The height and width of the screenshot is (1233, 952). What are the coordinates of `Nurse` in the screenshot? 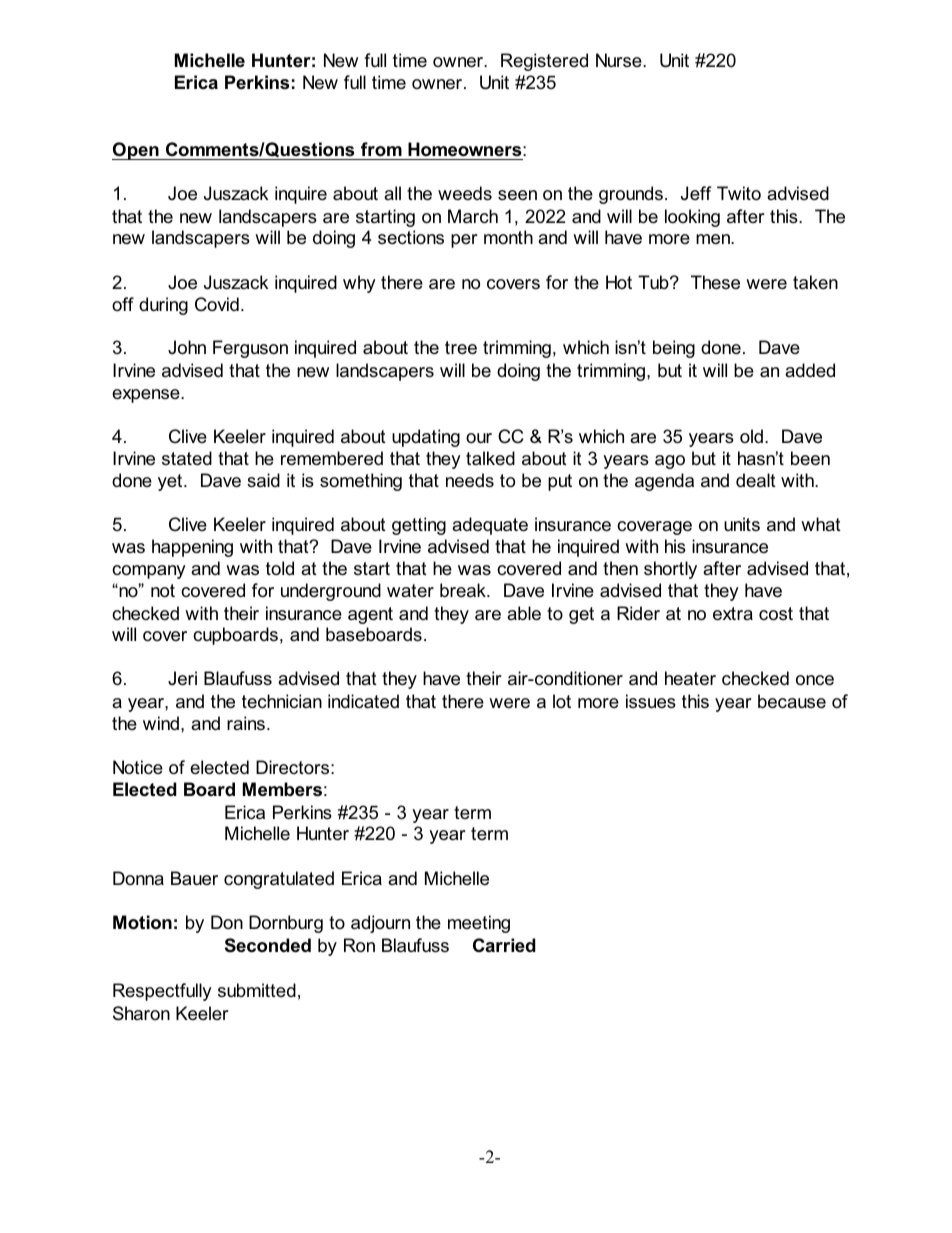 It's located at (620, 60).
